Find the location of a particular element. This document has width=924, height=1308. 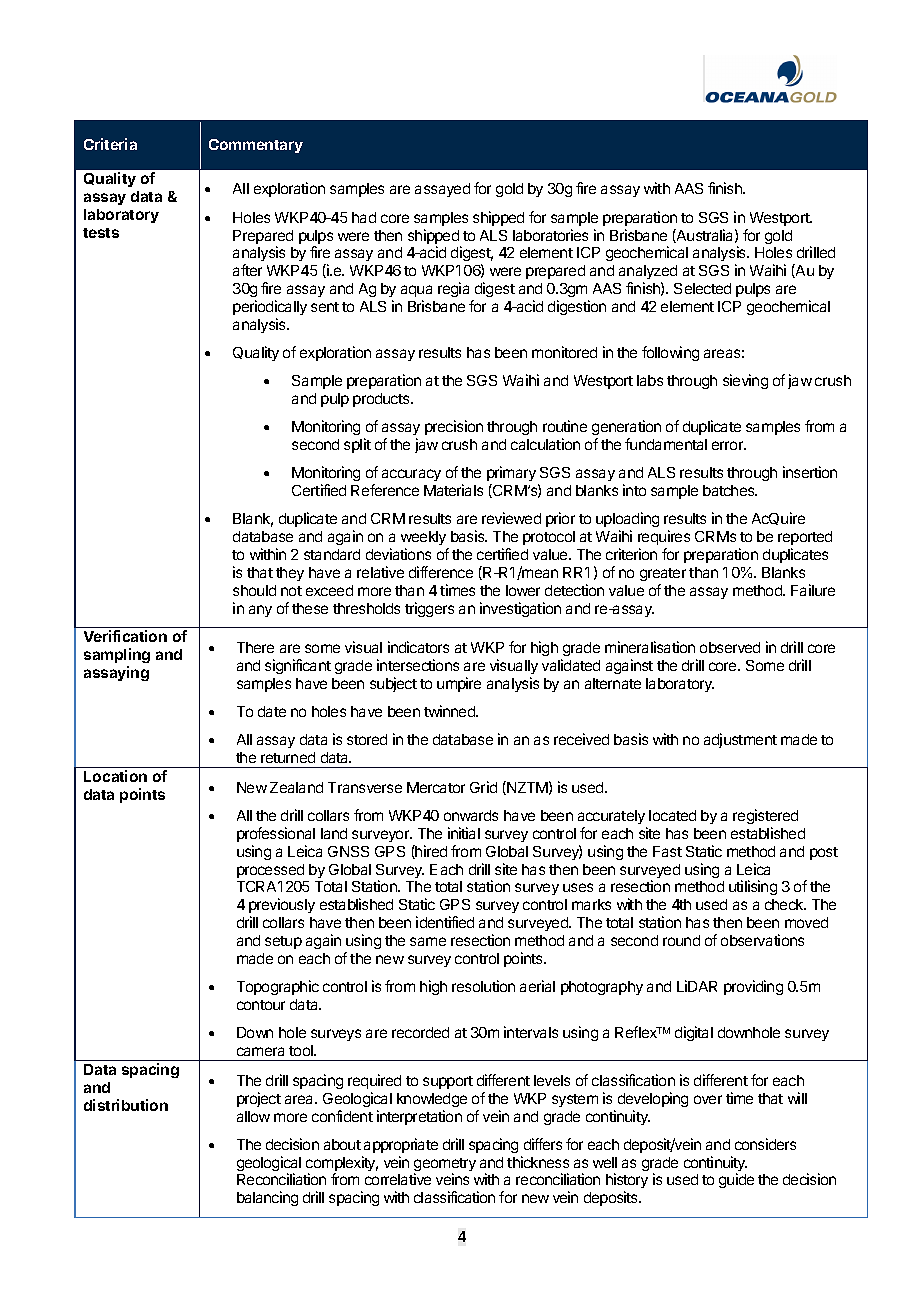

adjustment is located at coordinates (740, 740).
